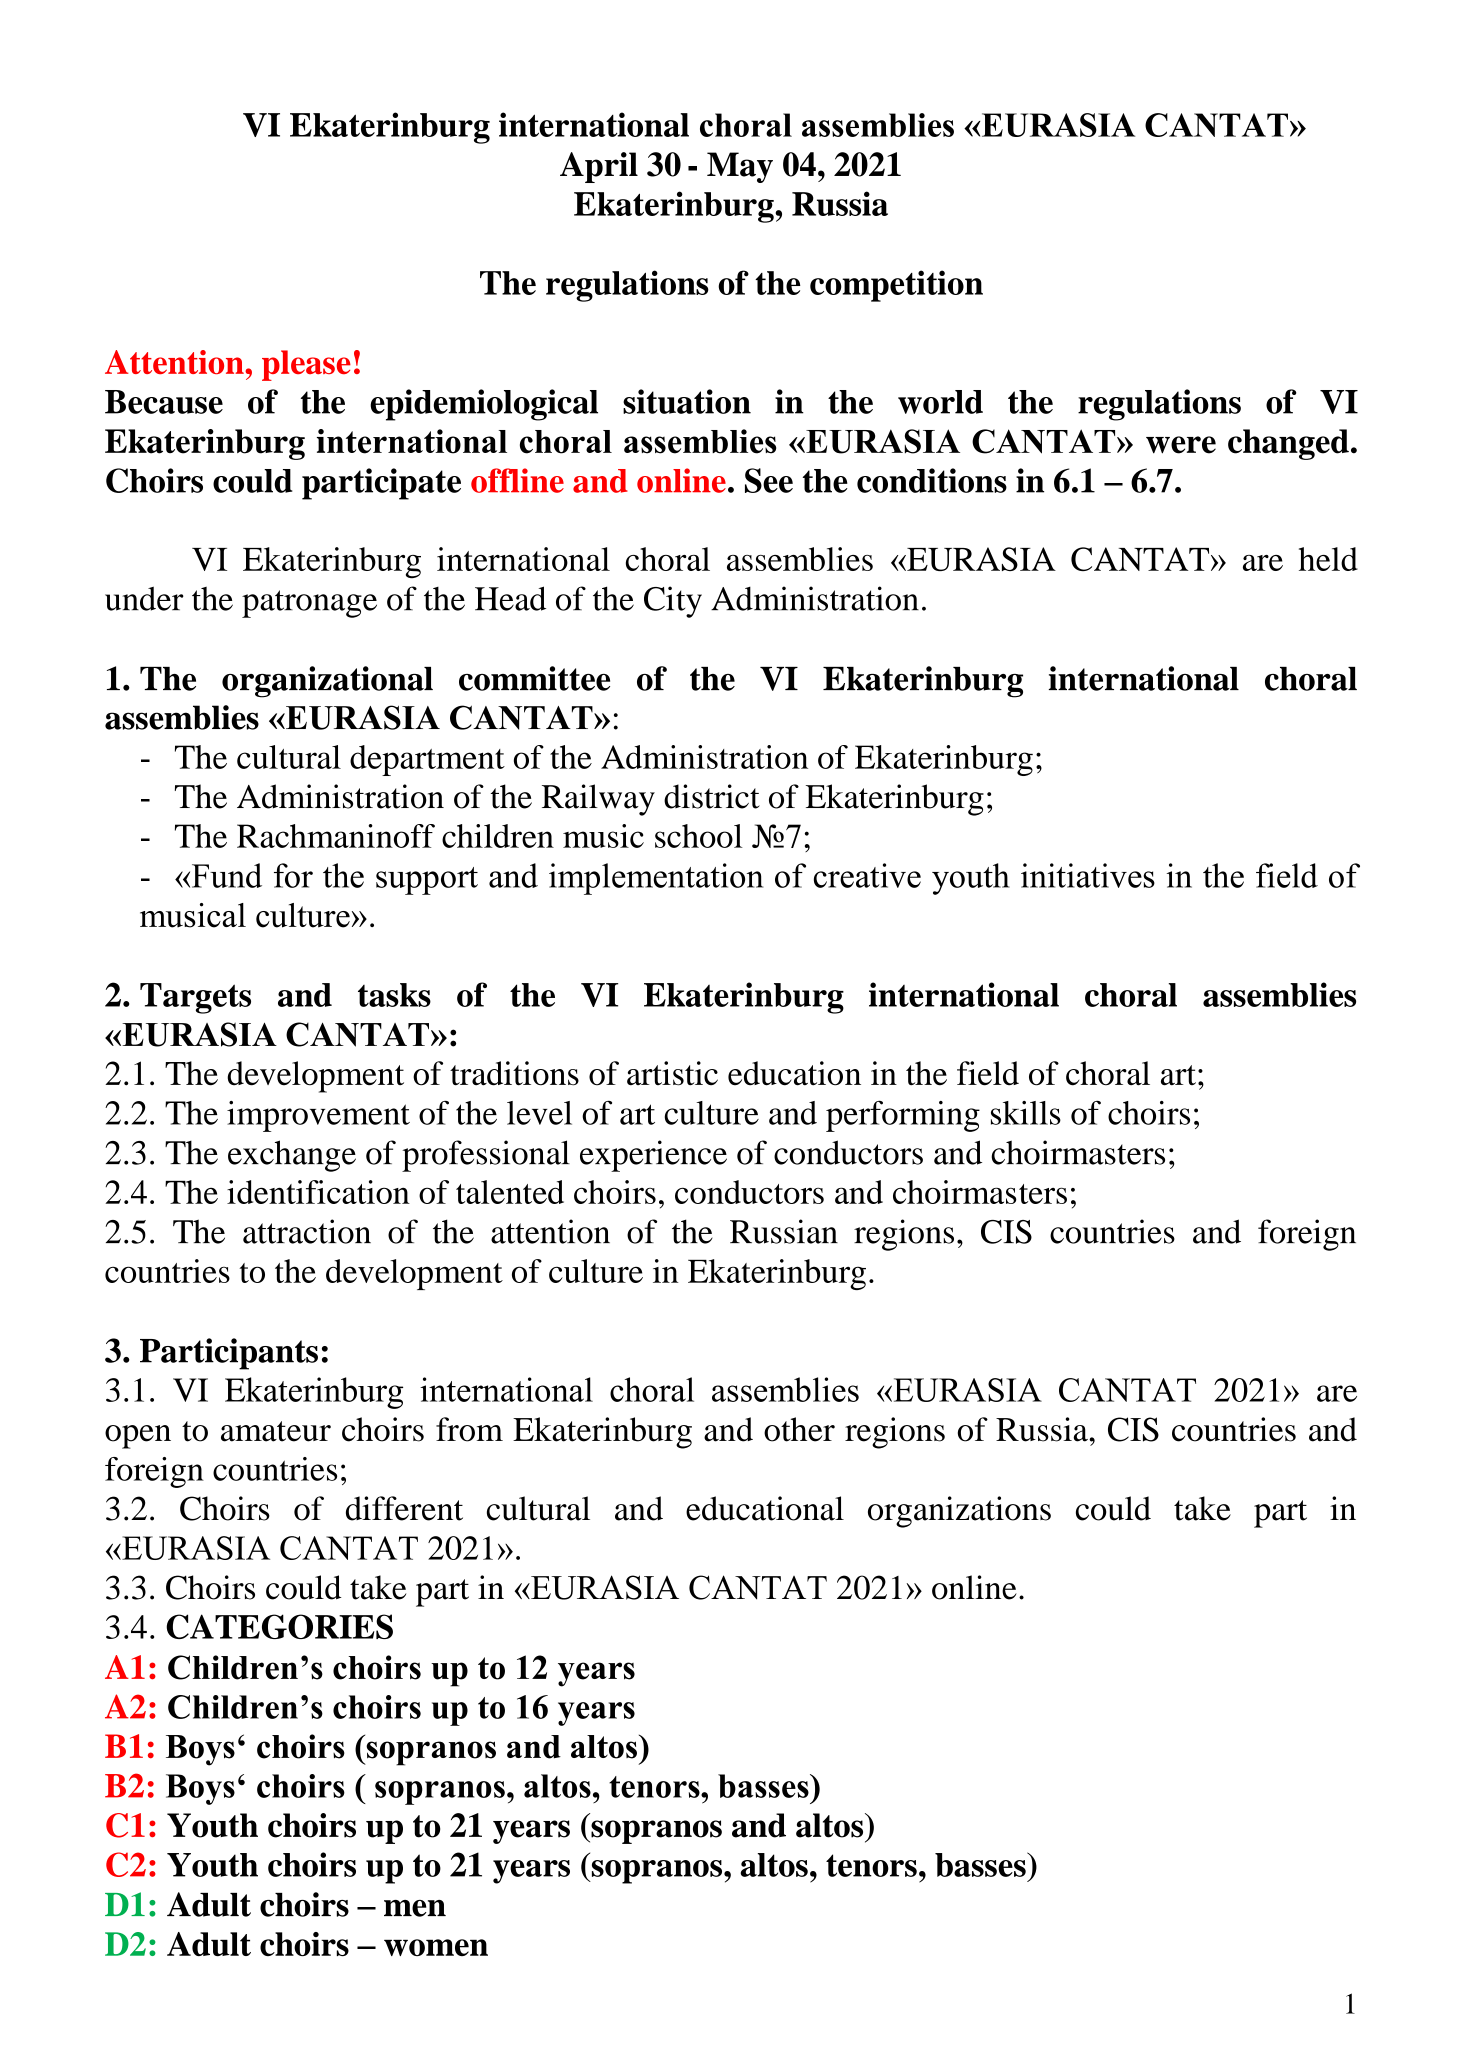 The image size is (1462, 2068). What do you see at coordinates (436, 1947) in the screenshot?
I see `women` at bounding box center [436, 1947].
